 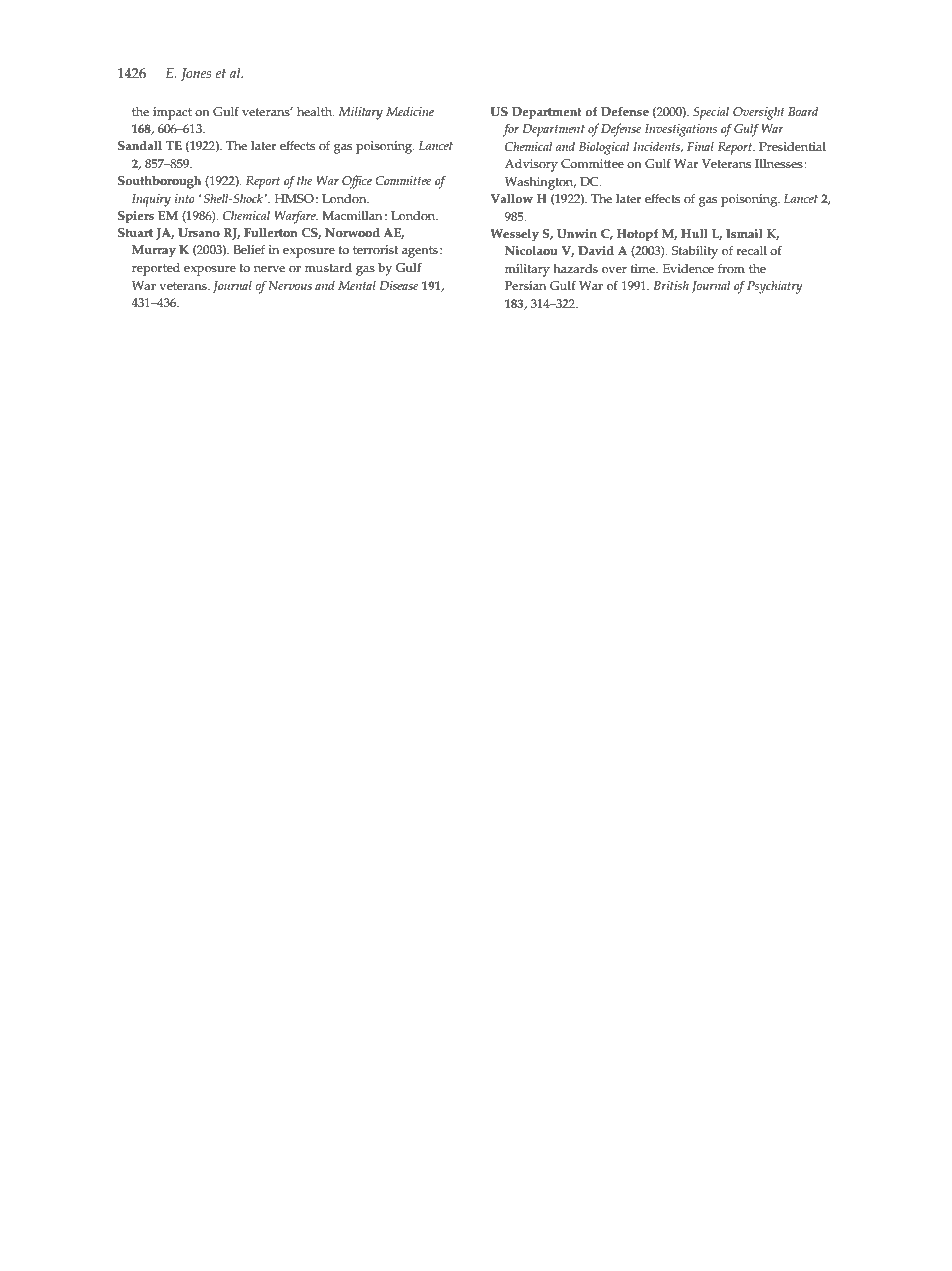 What do you see at coordinates (185, 198) in the document?
I see `into` at bounding box center [185, 198].
